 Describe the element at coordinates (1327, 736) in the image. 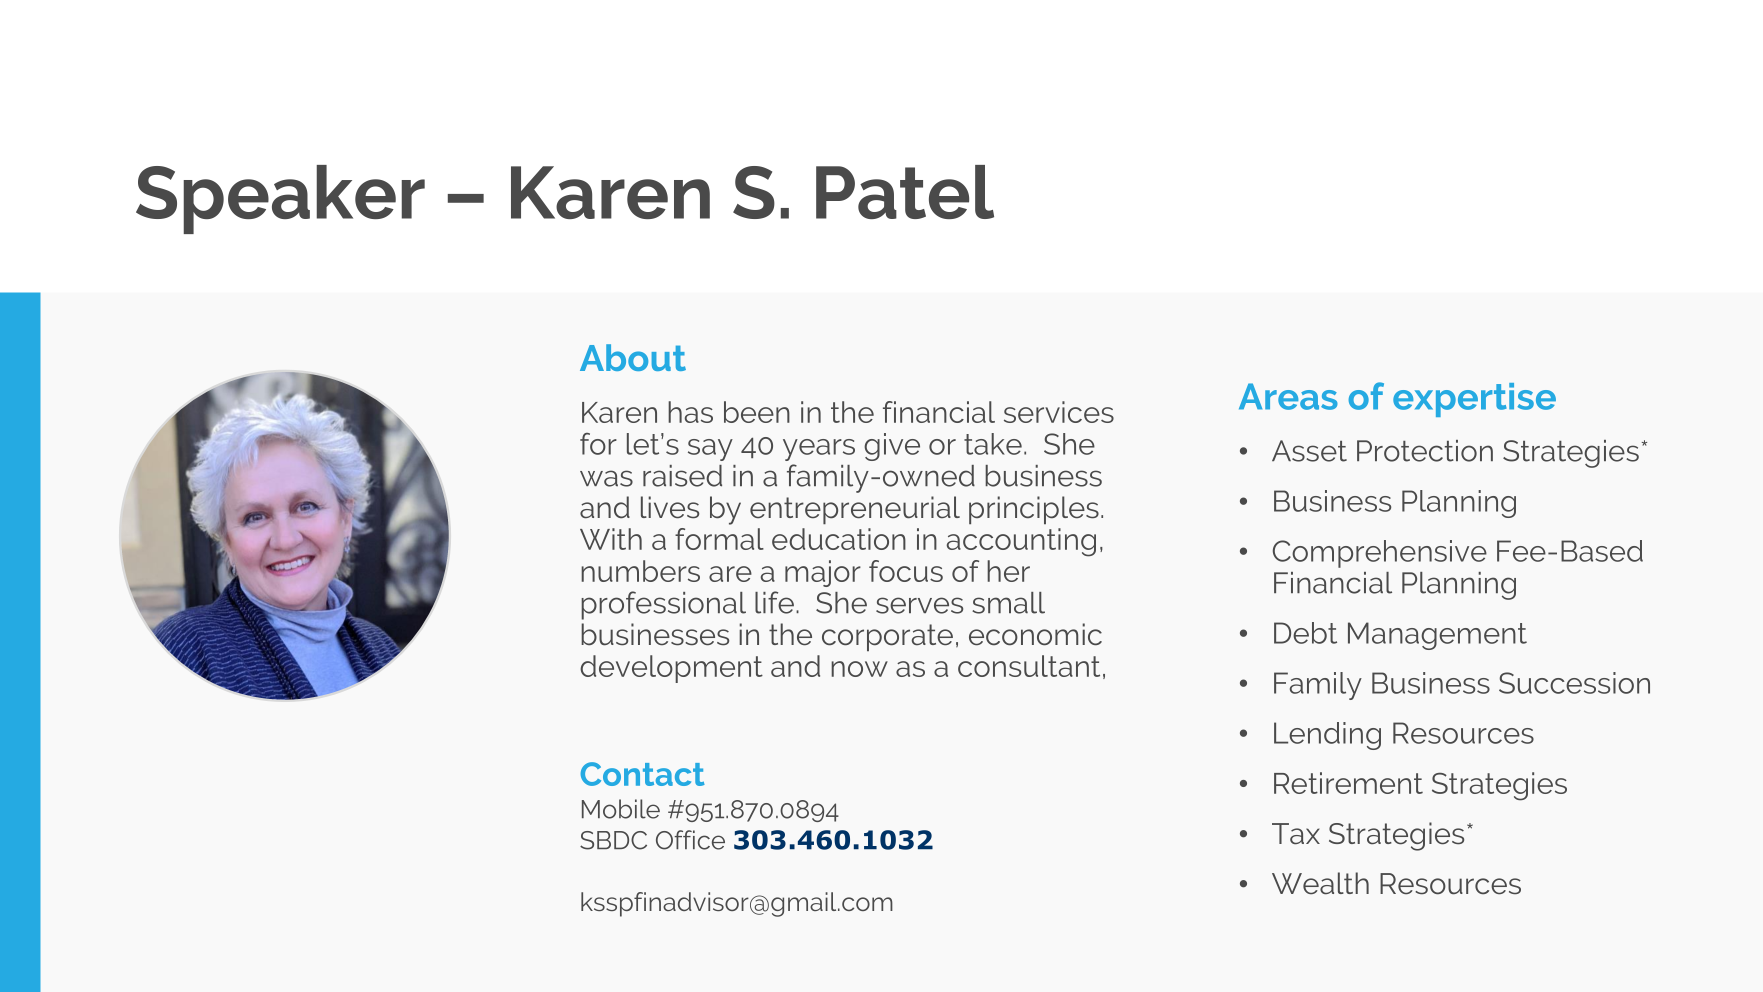

I see `Lending` at that location.
